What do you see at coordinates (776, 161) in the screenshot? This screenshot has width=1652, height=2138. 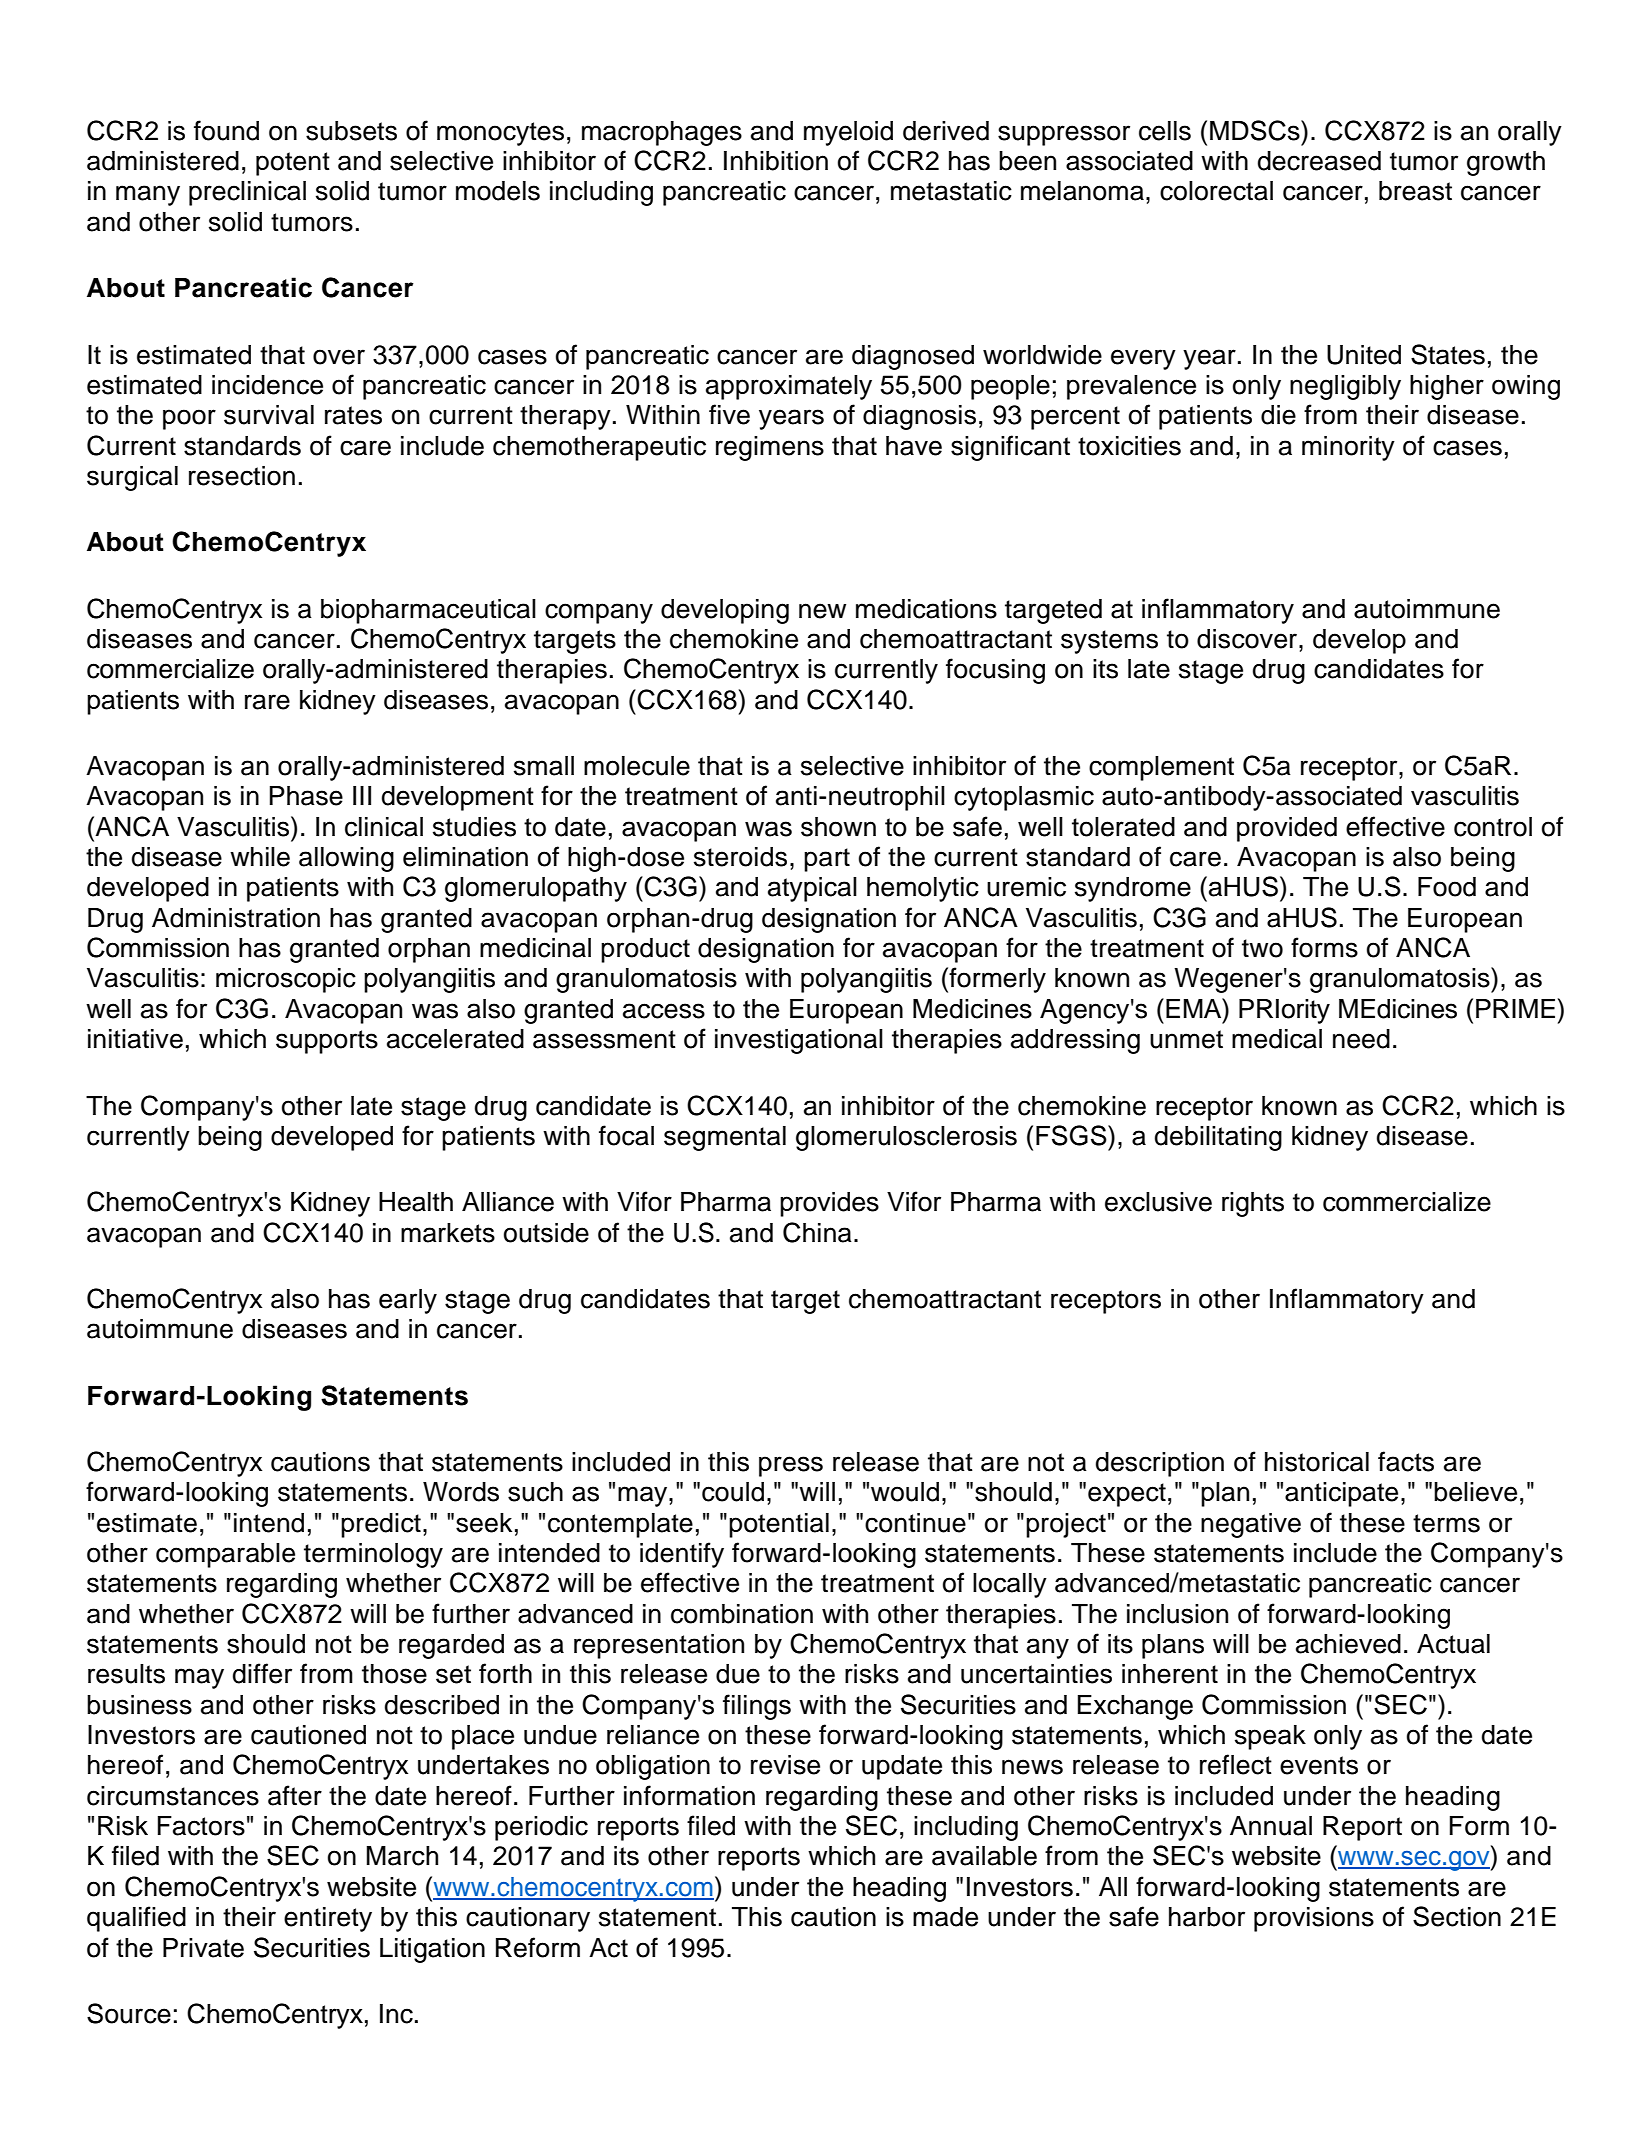 I see `Inhibition` at bounding box center [776, 161].
